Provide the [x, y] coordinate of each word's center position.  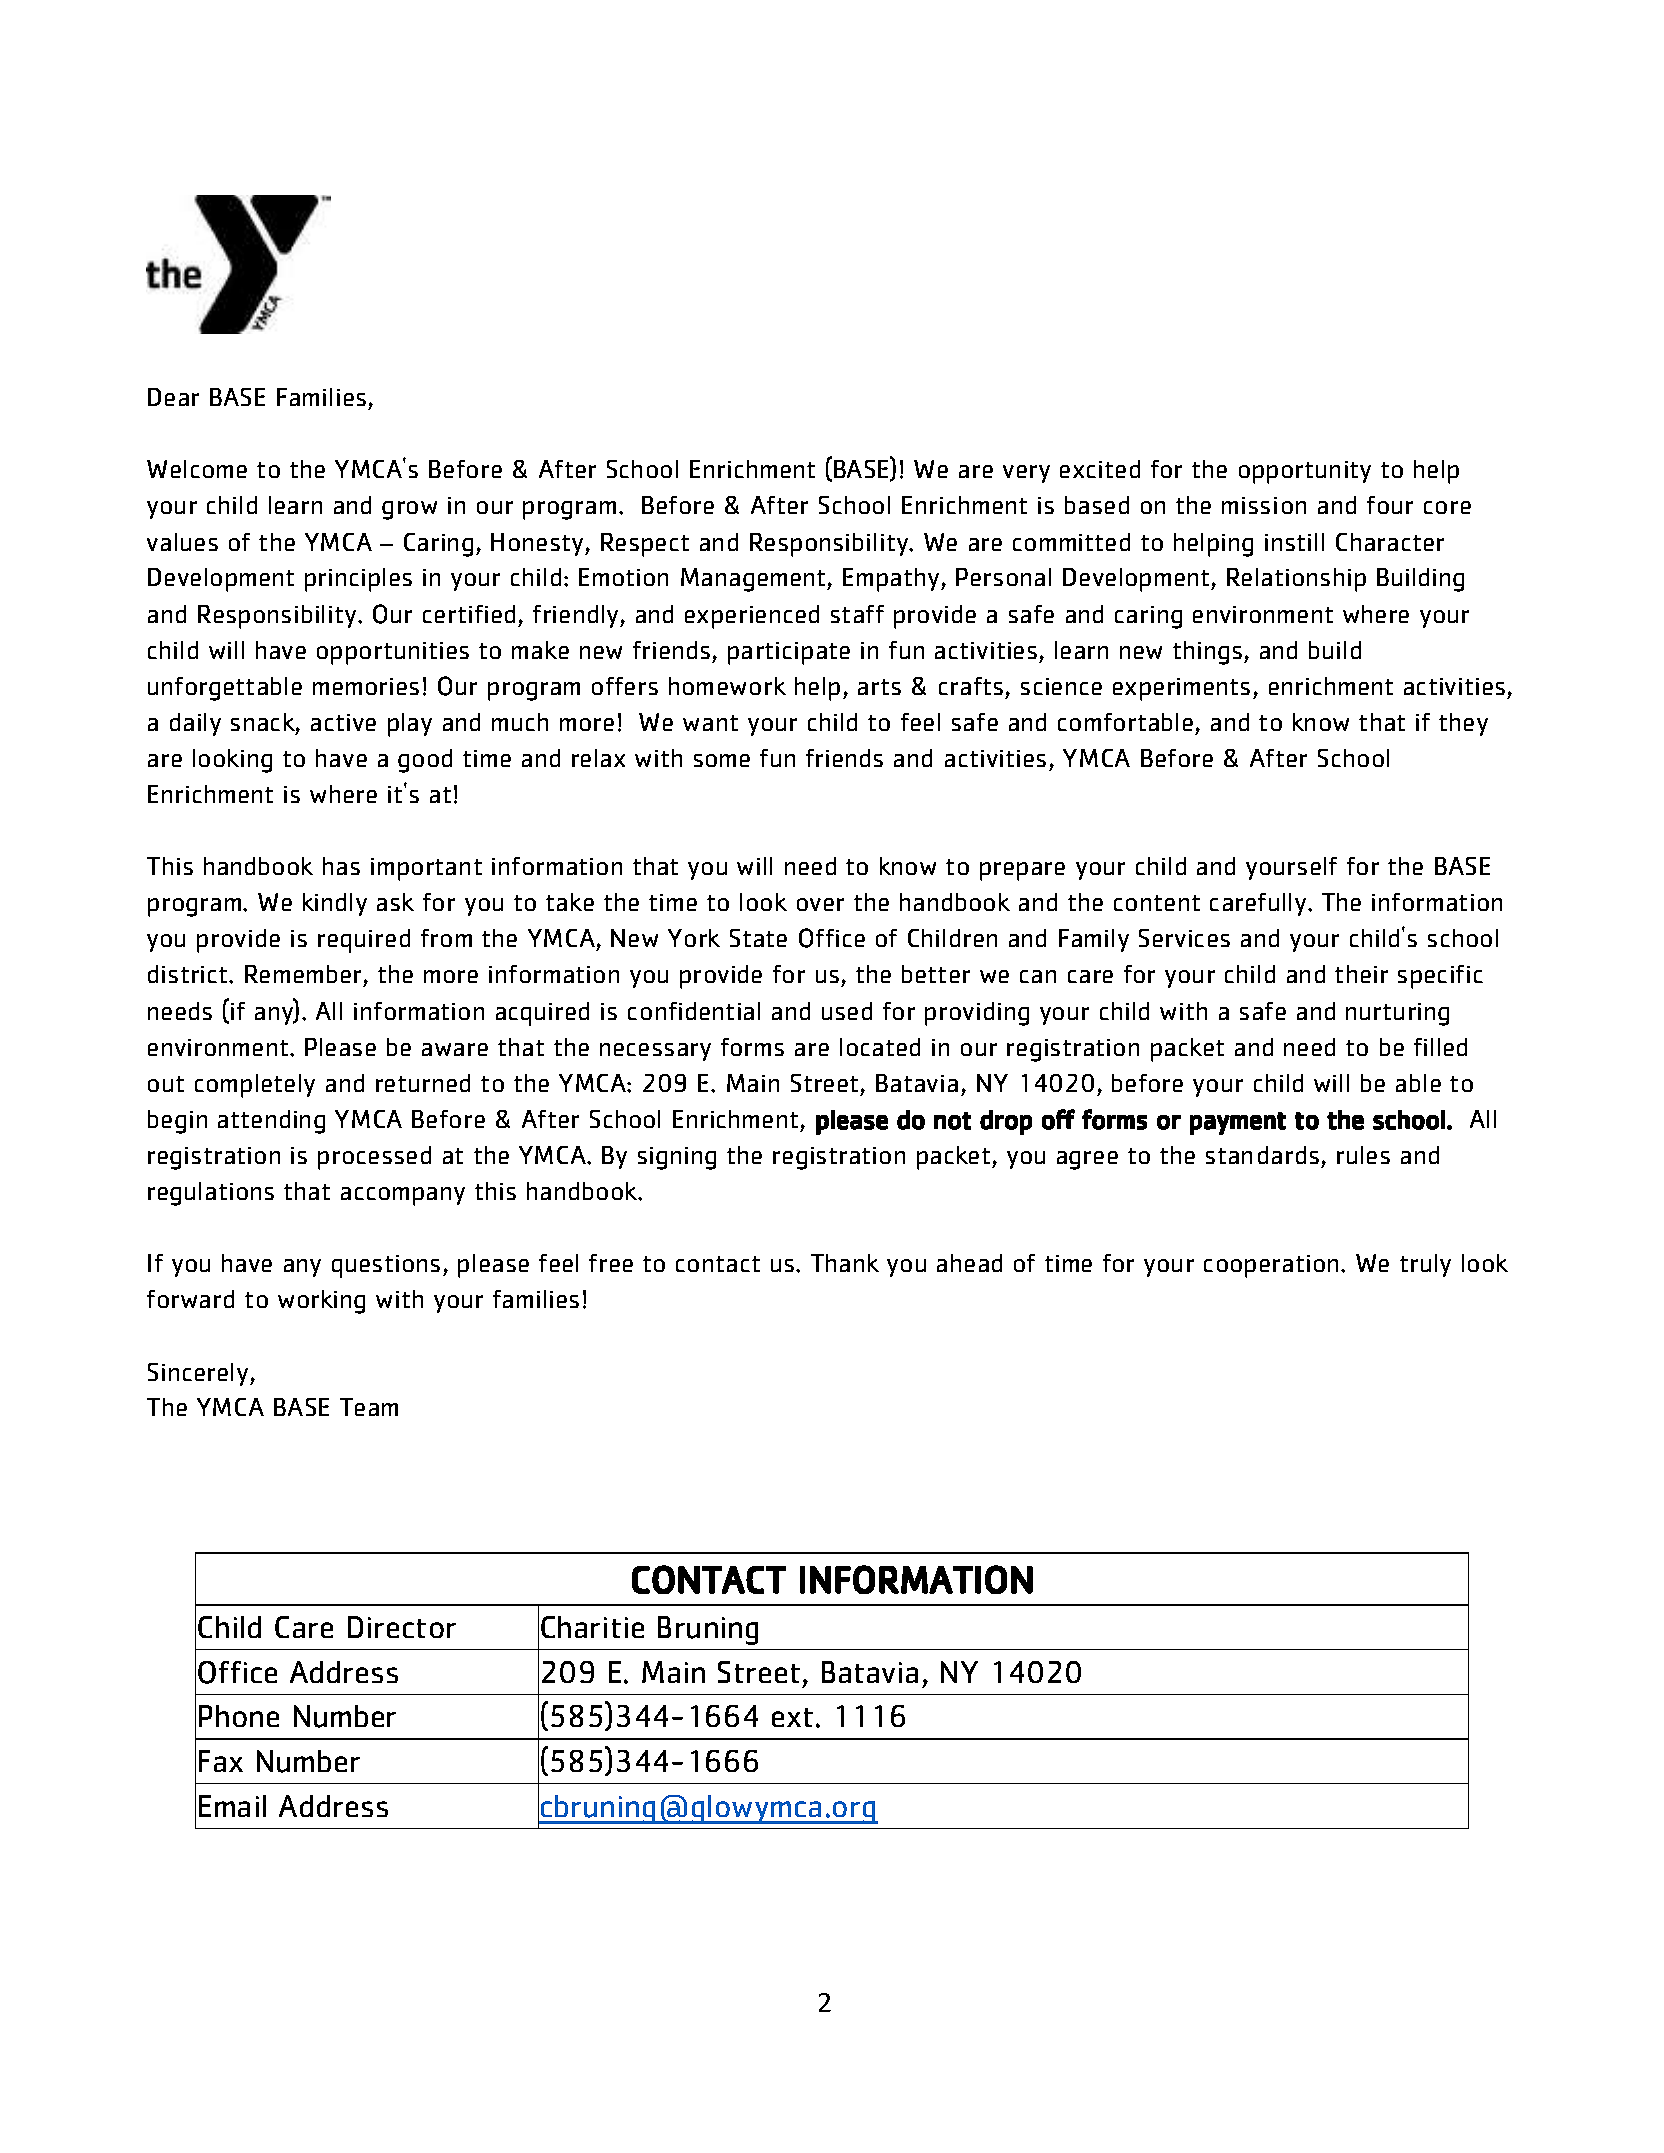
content [1157, 903]
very [1026, 474]
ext [792, 1717]
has [341, 866]
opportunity [1305, 472]
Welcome [197, 469]
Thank [845, 1263]
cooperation [1271, 1266]
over [820, 904]
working [321, 1302]
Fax [221, 1761]
